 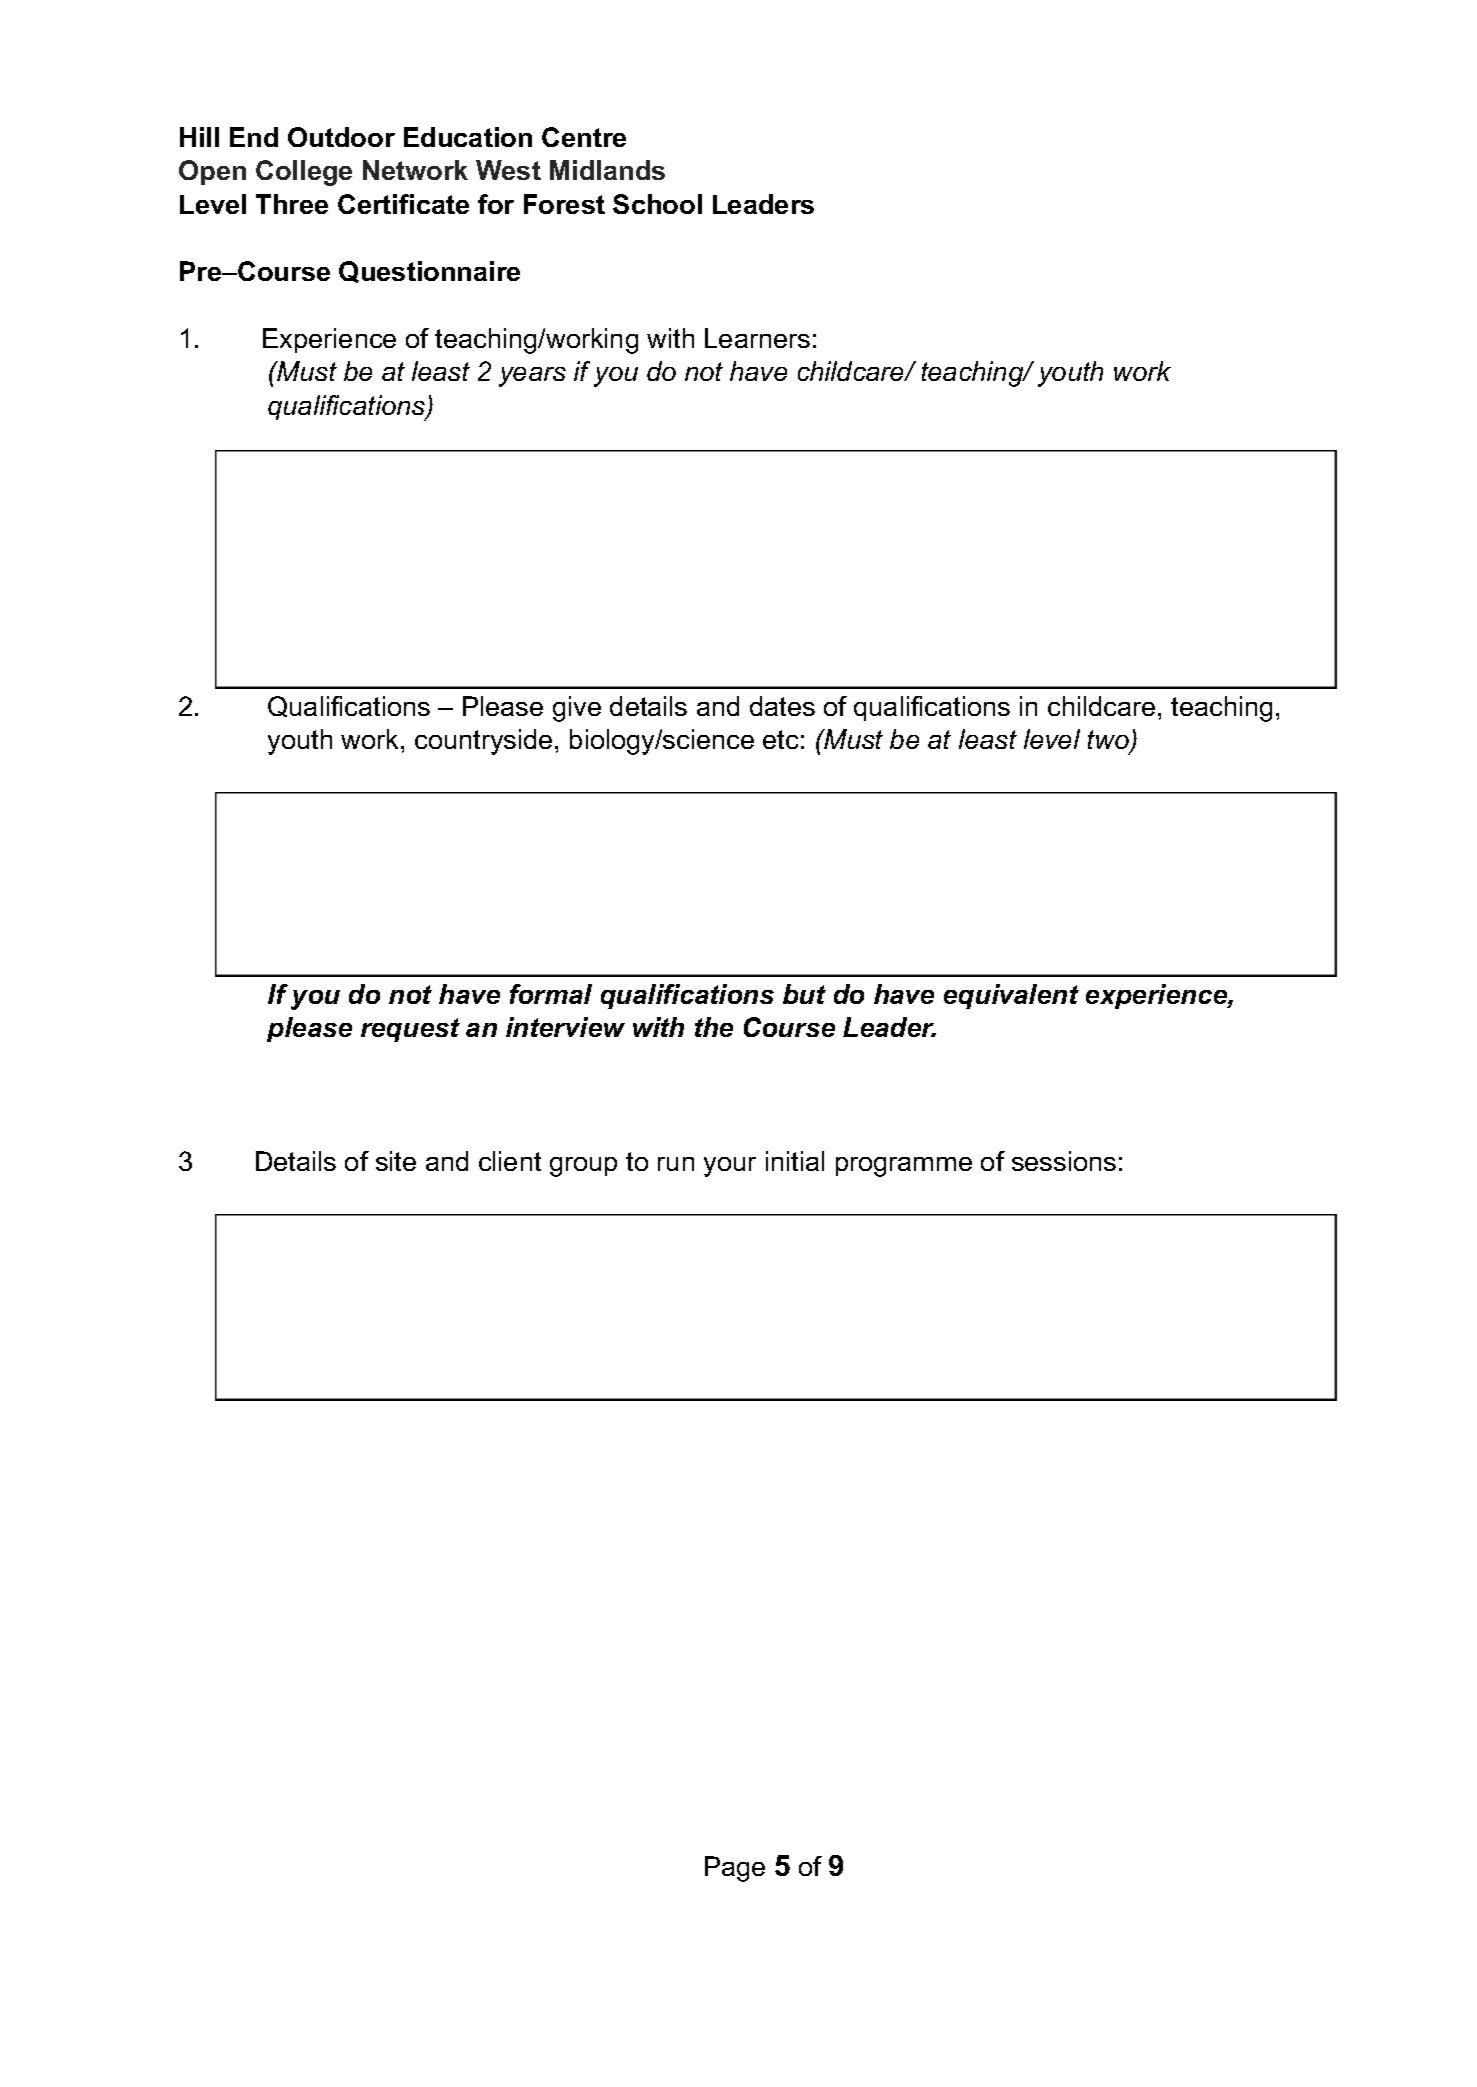 I want to click on Page, so click(x=735, y=1869).
